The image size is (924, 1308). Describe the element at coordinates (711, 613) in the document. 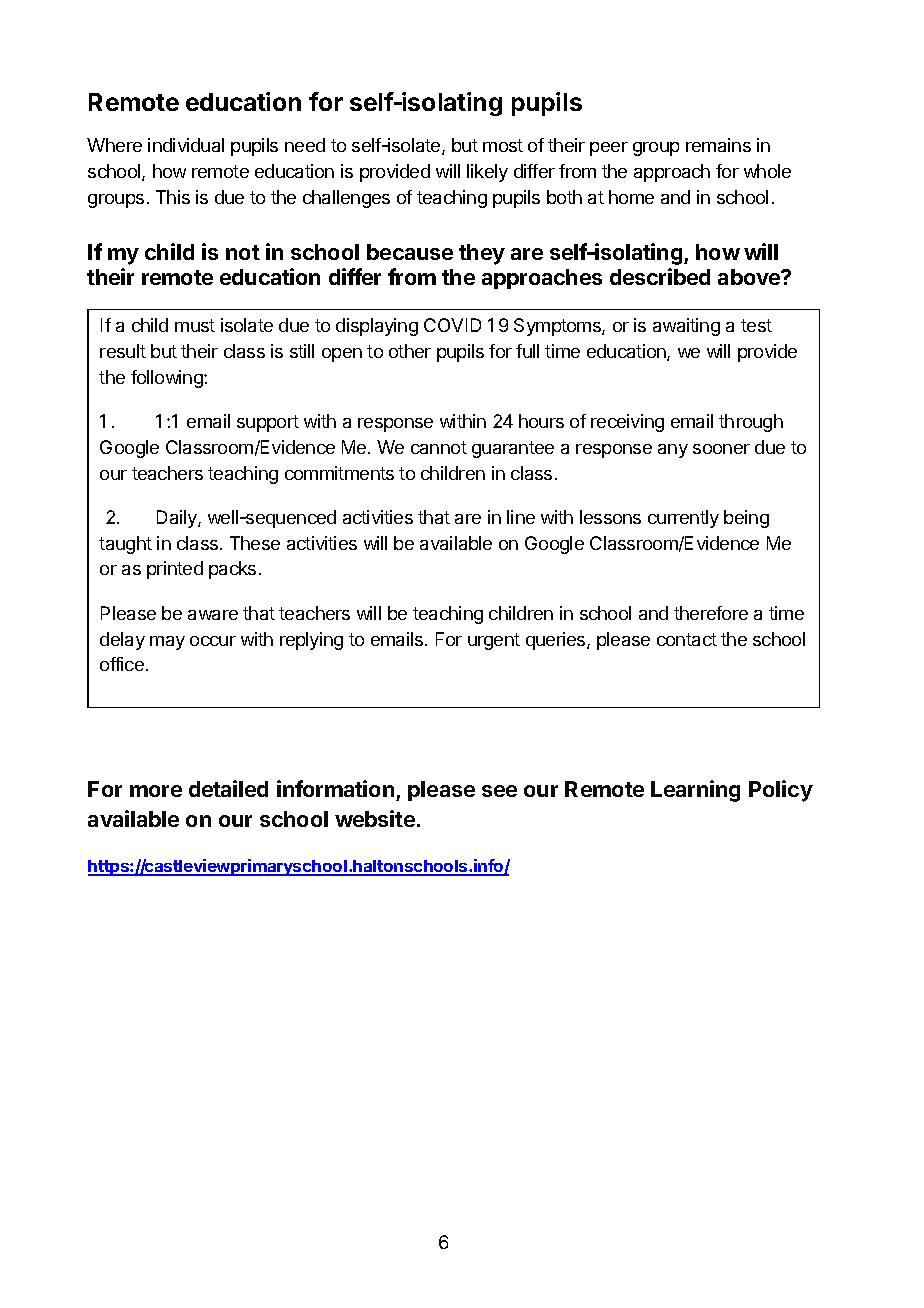

I see `therefore` at that location.
